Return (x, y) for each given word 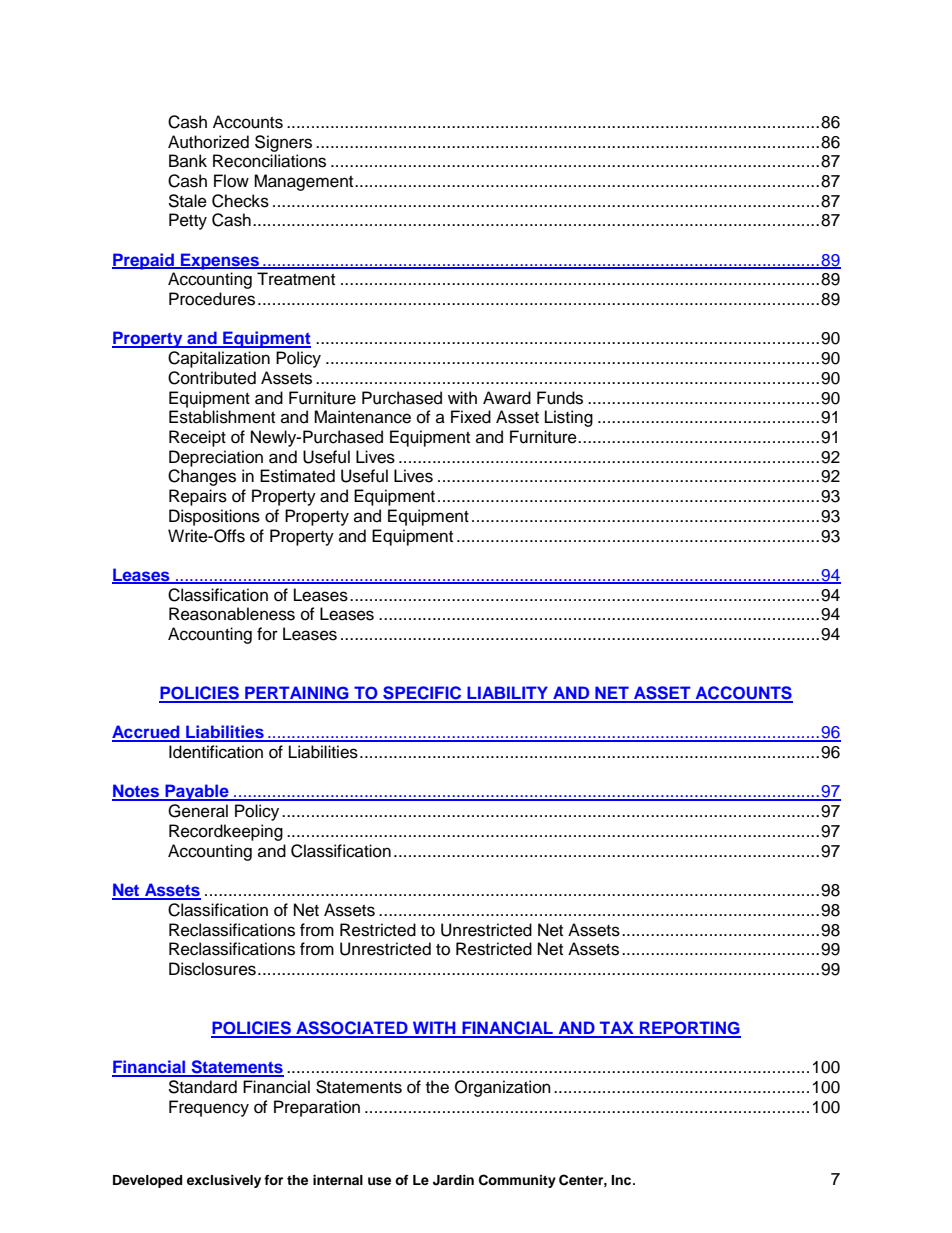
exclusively (224, 1181)
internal (338, 1180)
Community (517, 1181)
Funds (560, 398)
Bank (188, 160)
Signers (283, 143)
